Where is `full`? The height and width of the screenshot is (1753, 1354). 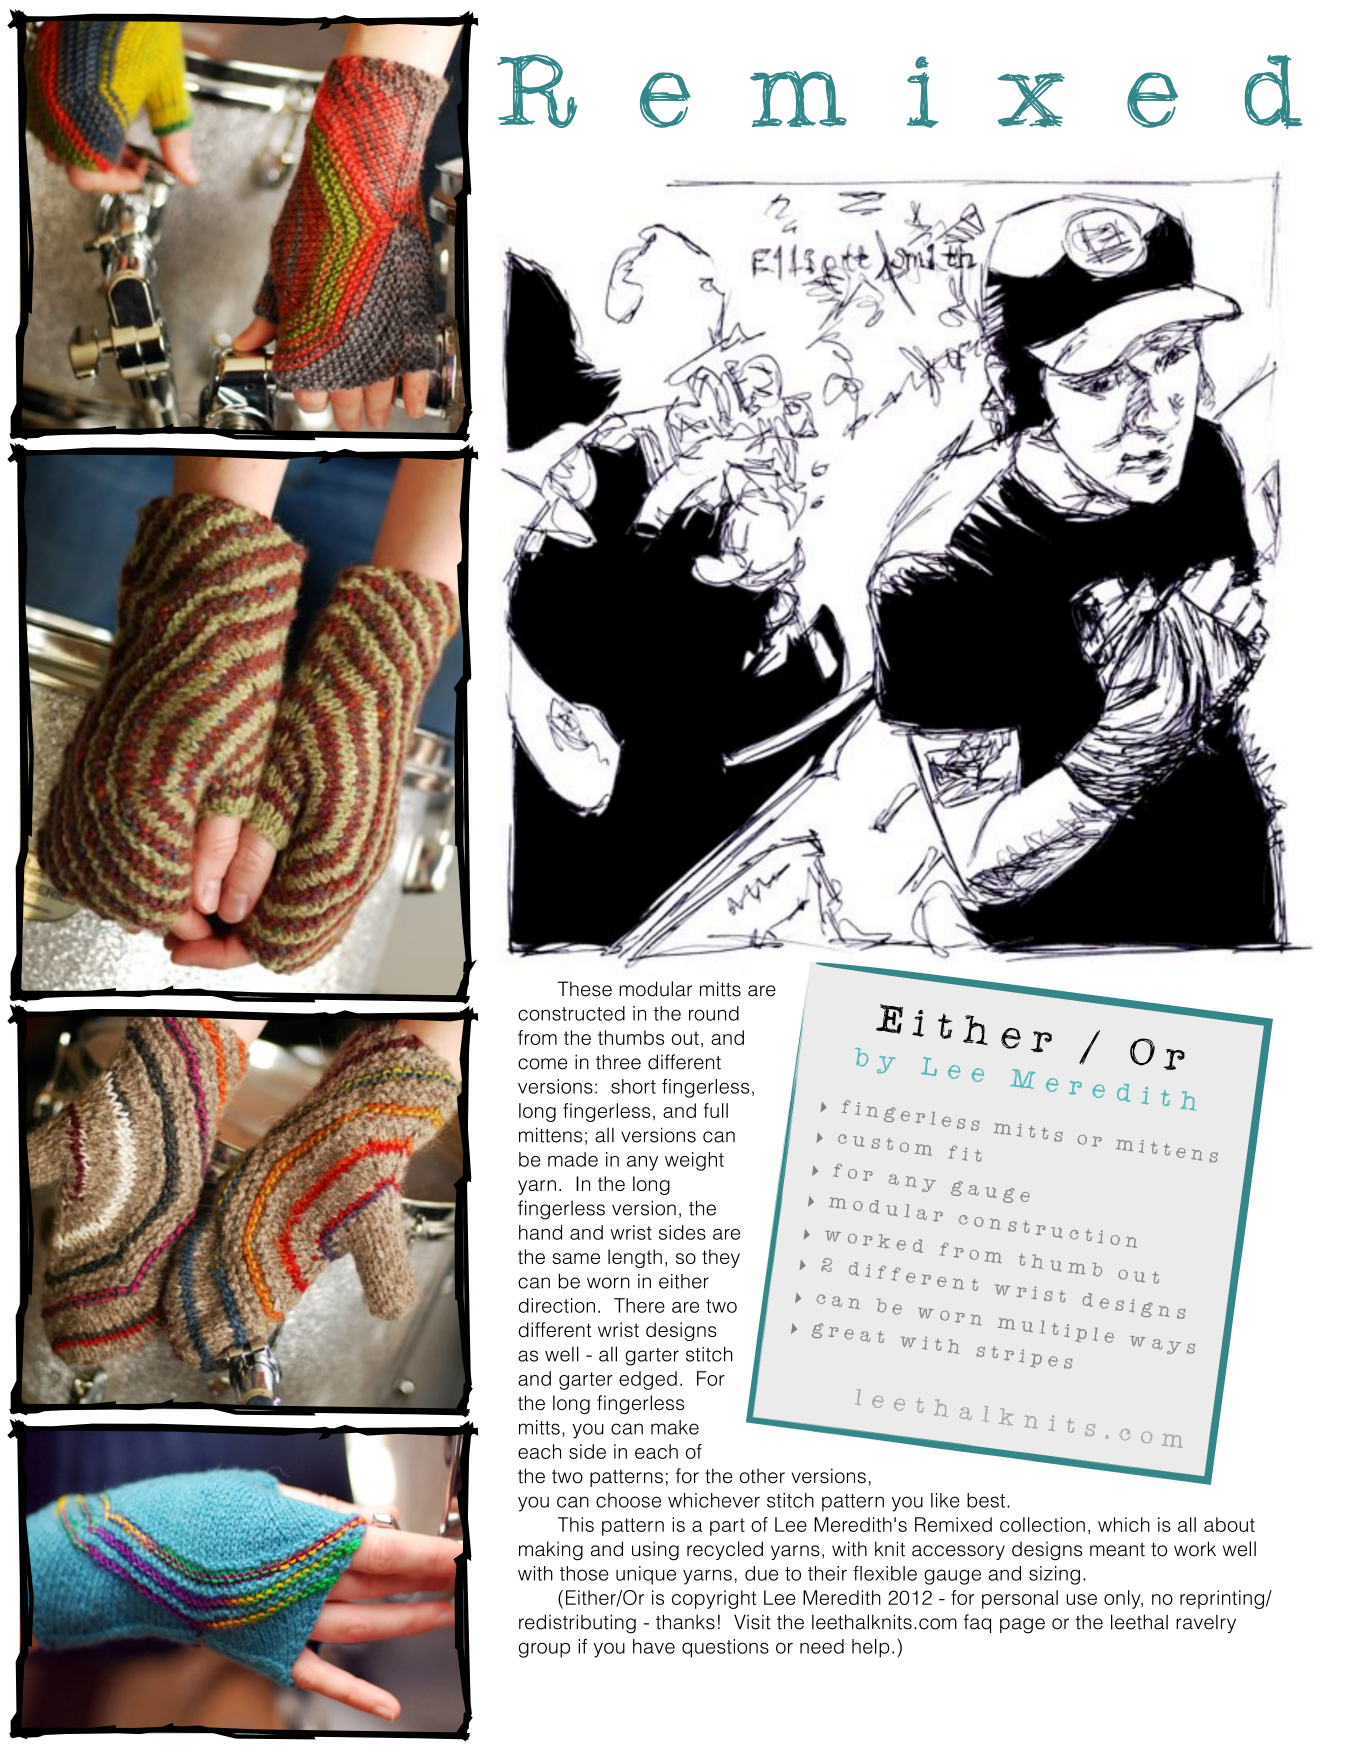
full is located at coordinates (716, 1110).
